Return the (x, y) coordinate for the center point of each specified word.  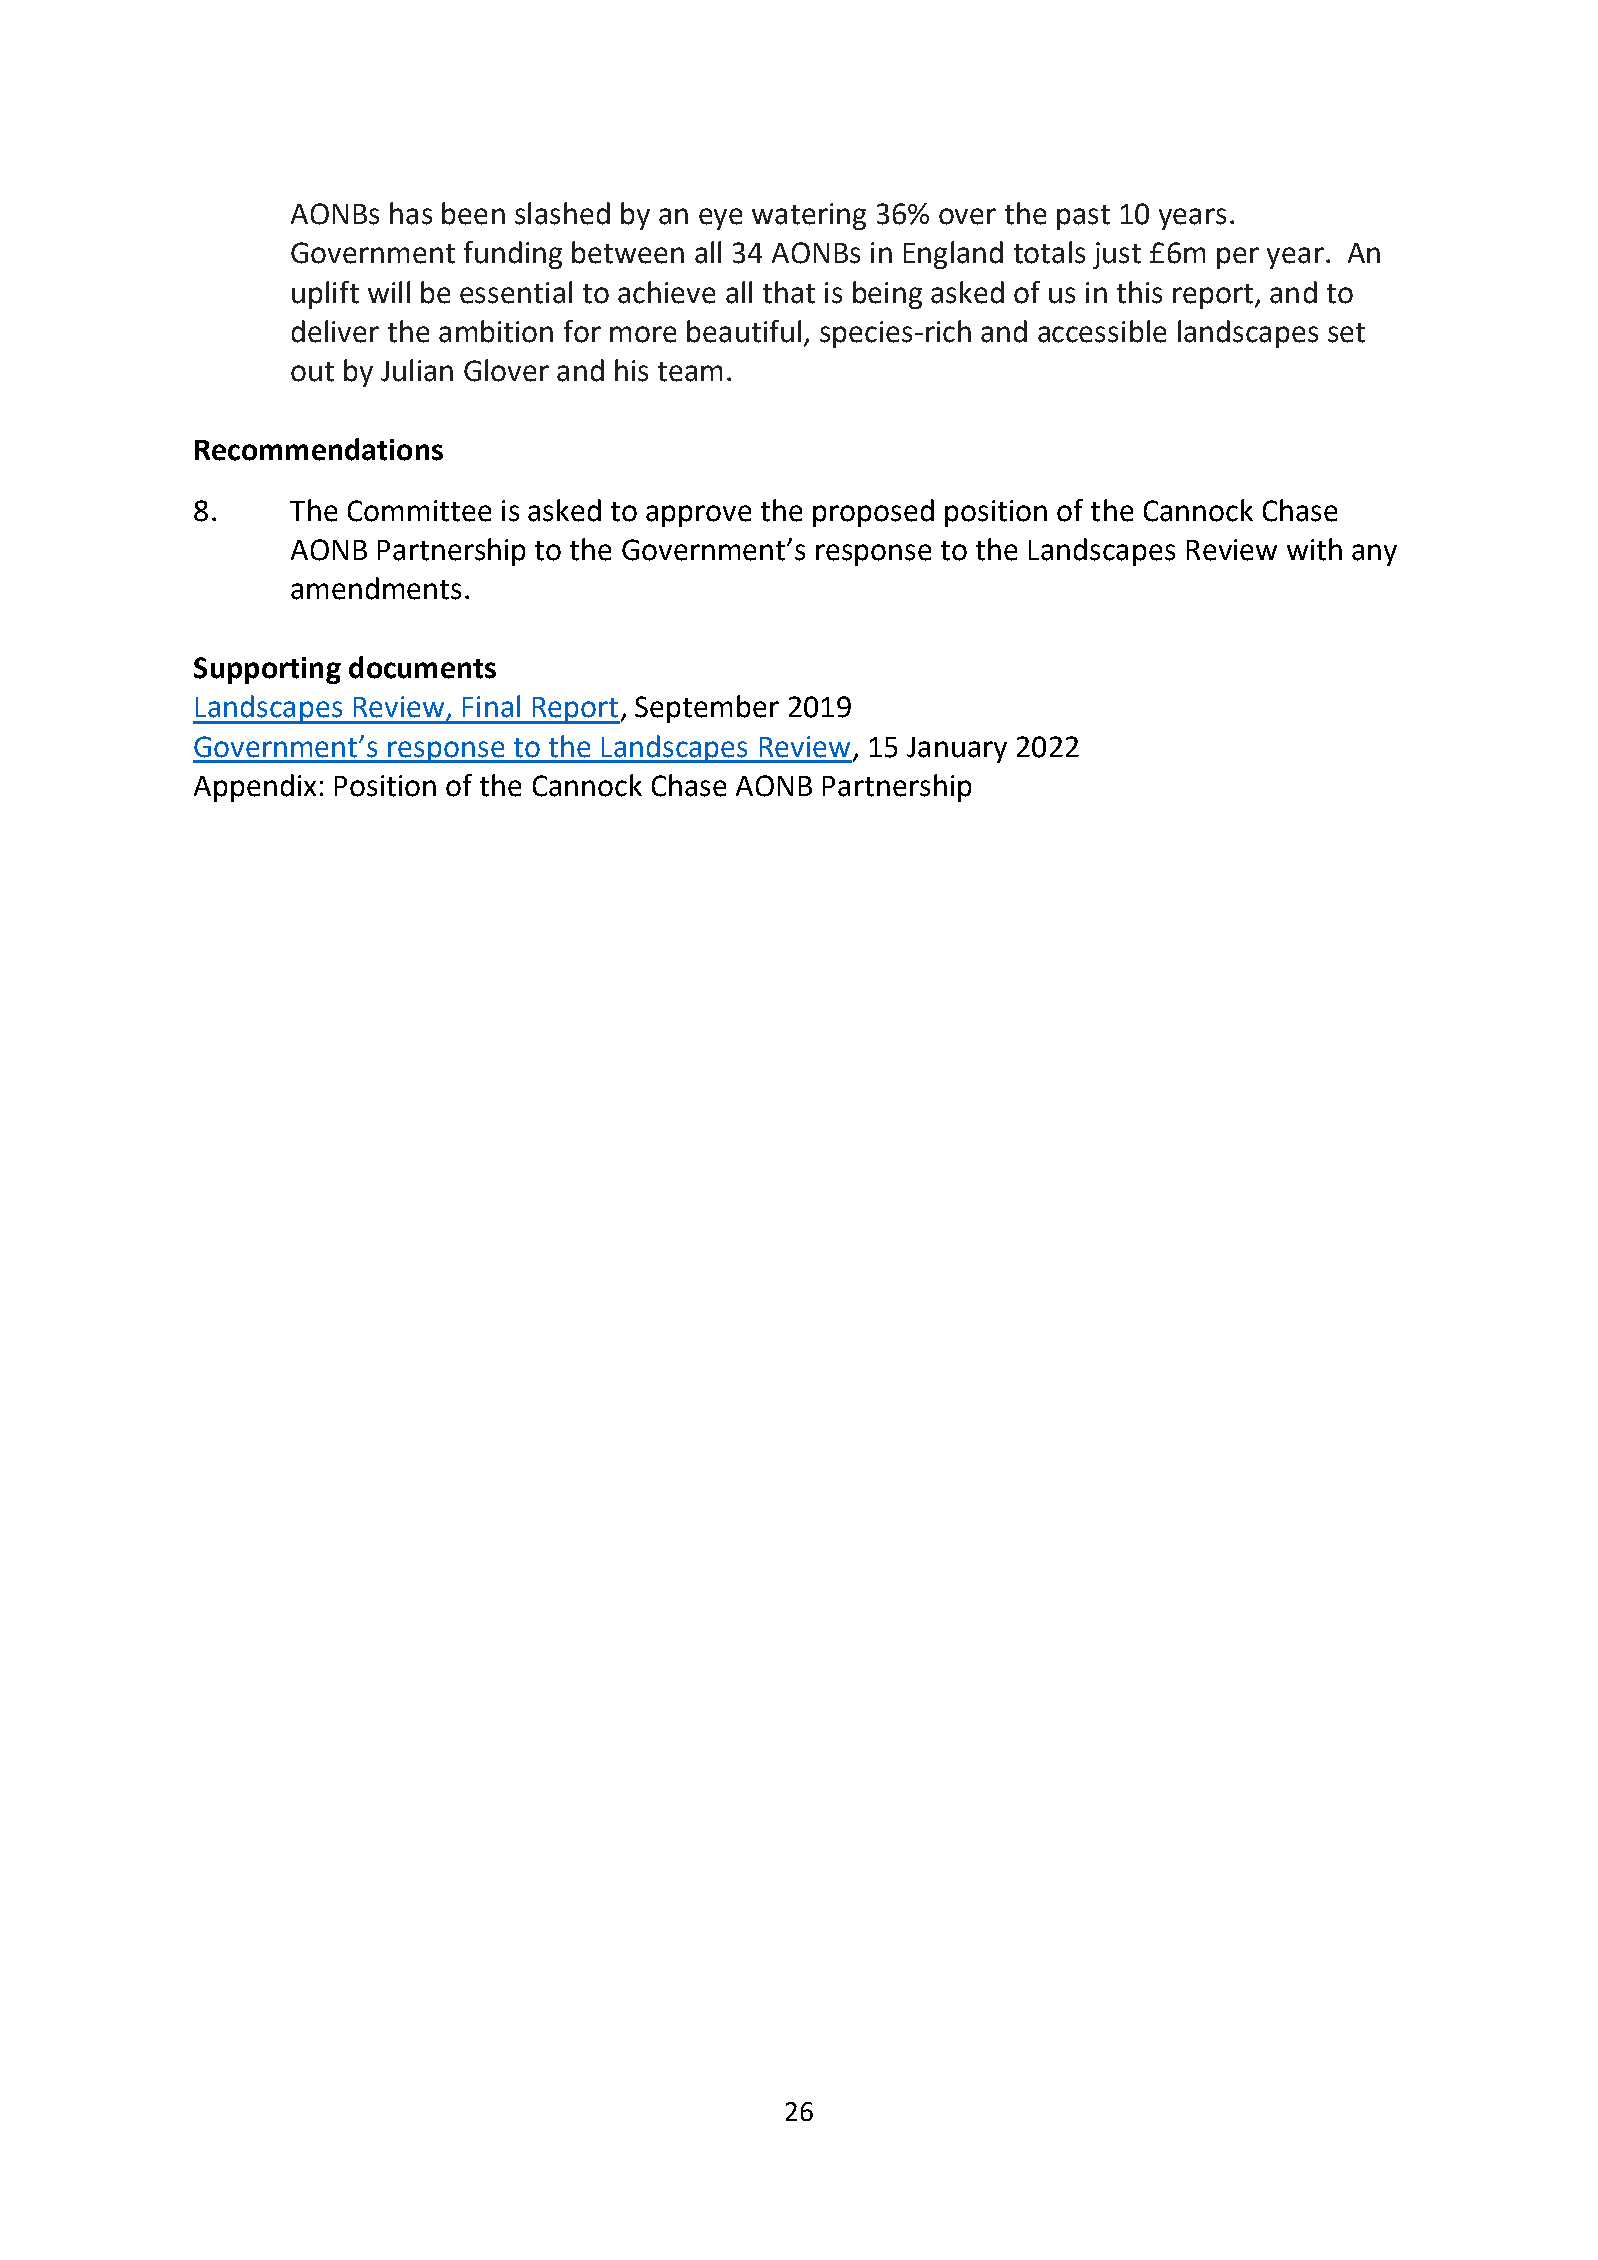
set (1346, 333)
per (1238, 258)
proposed (873, 513)
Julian (417, 370)
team (690, 372)
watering (809, 216)
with (1314, 549)
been (473, 213)
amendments (376, 588)
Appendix (255, 788)
